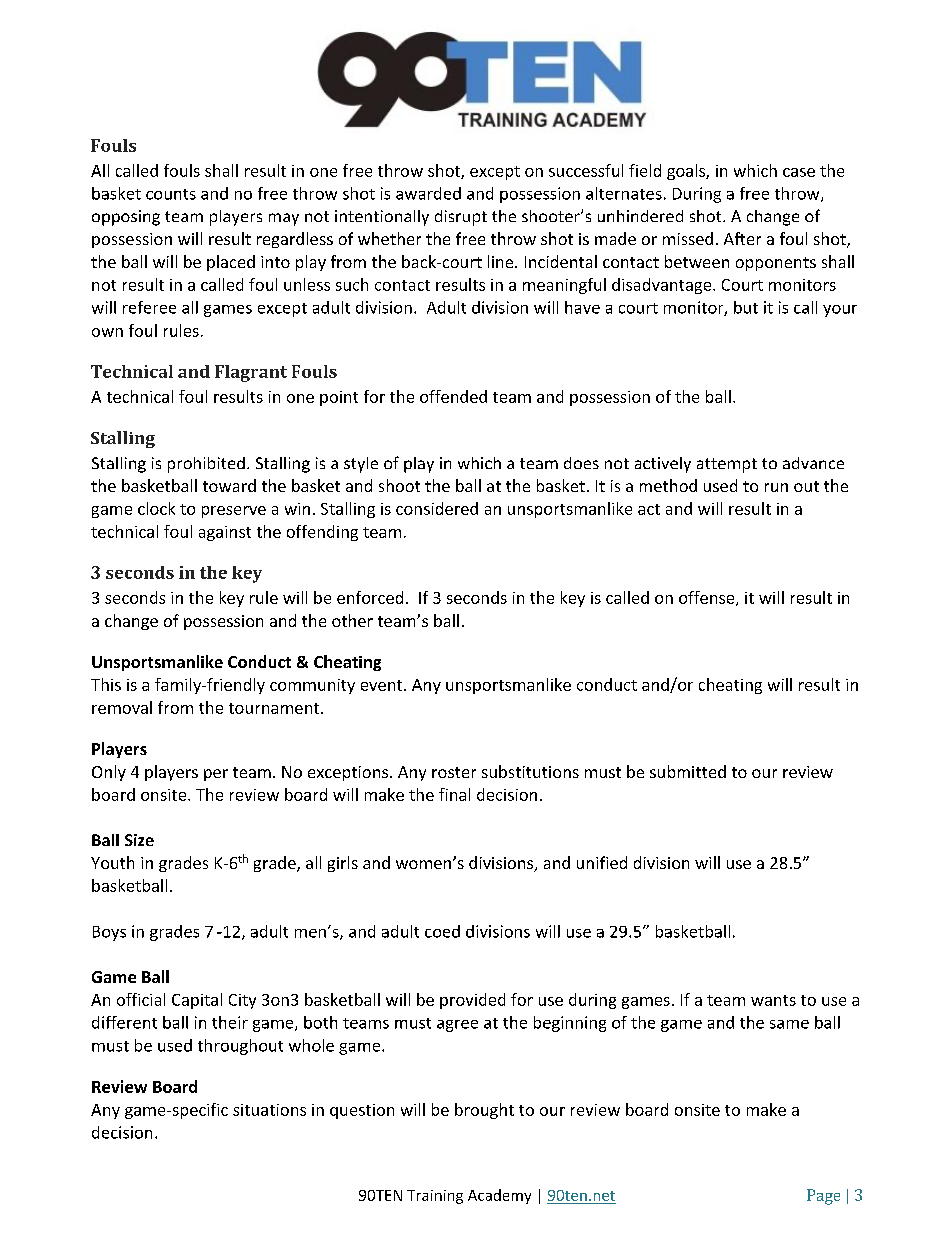  Describe the element at coordinates (461, 218) in the image. I see `disrupt` at that location.
